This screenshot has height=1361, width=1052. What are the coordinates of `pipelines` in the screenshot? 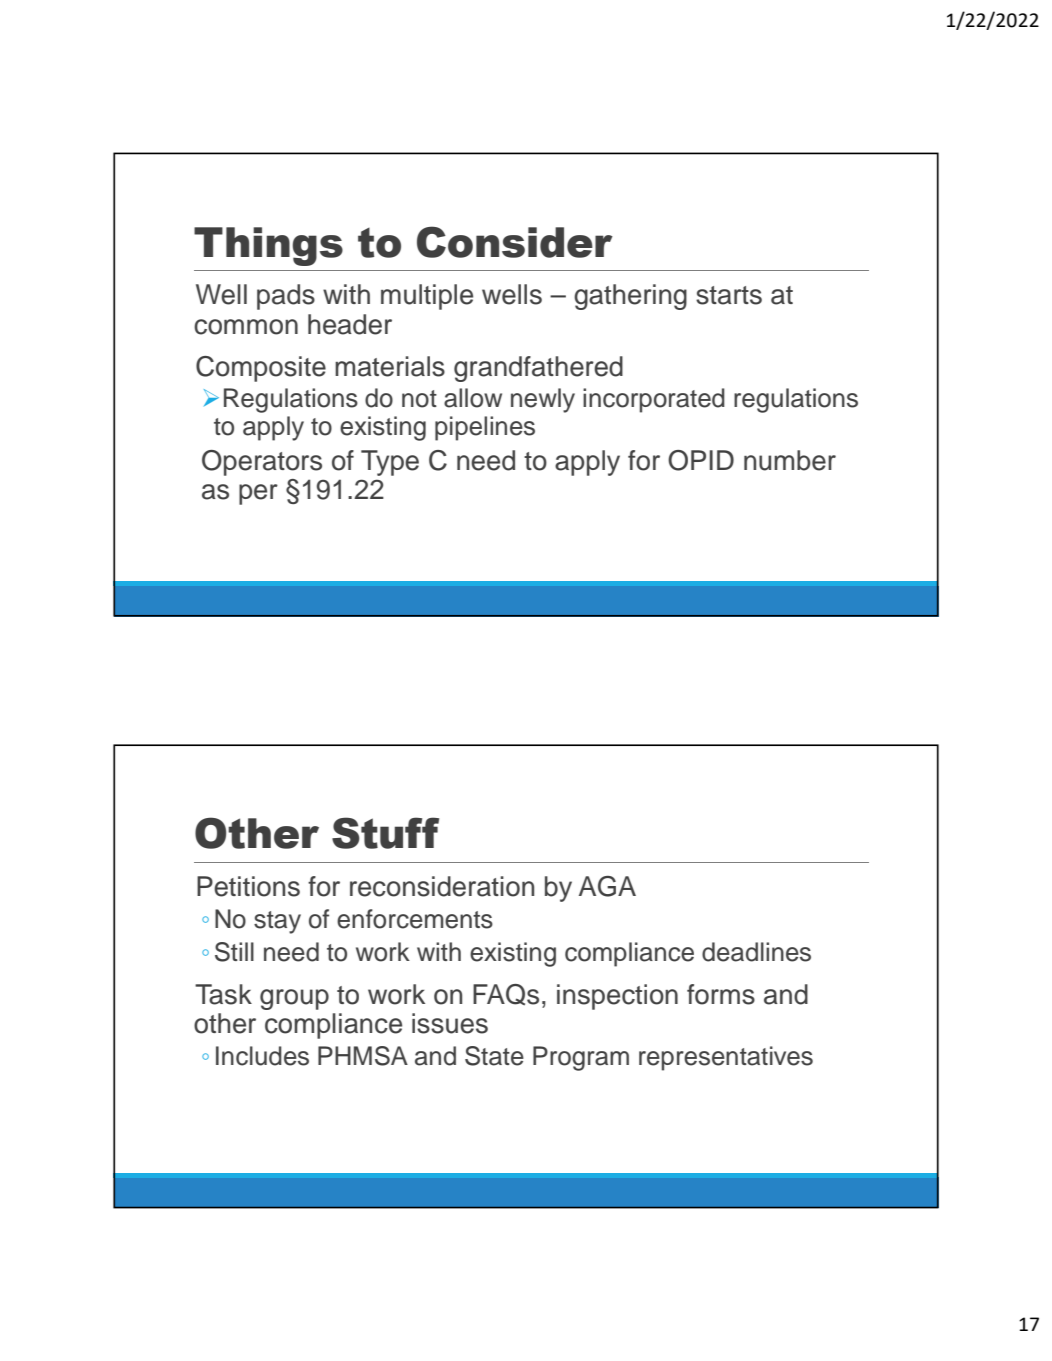 It's located at (485, 428).
